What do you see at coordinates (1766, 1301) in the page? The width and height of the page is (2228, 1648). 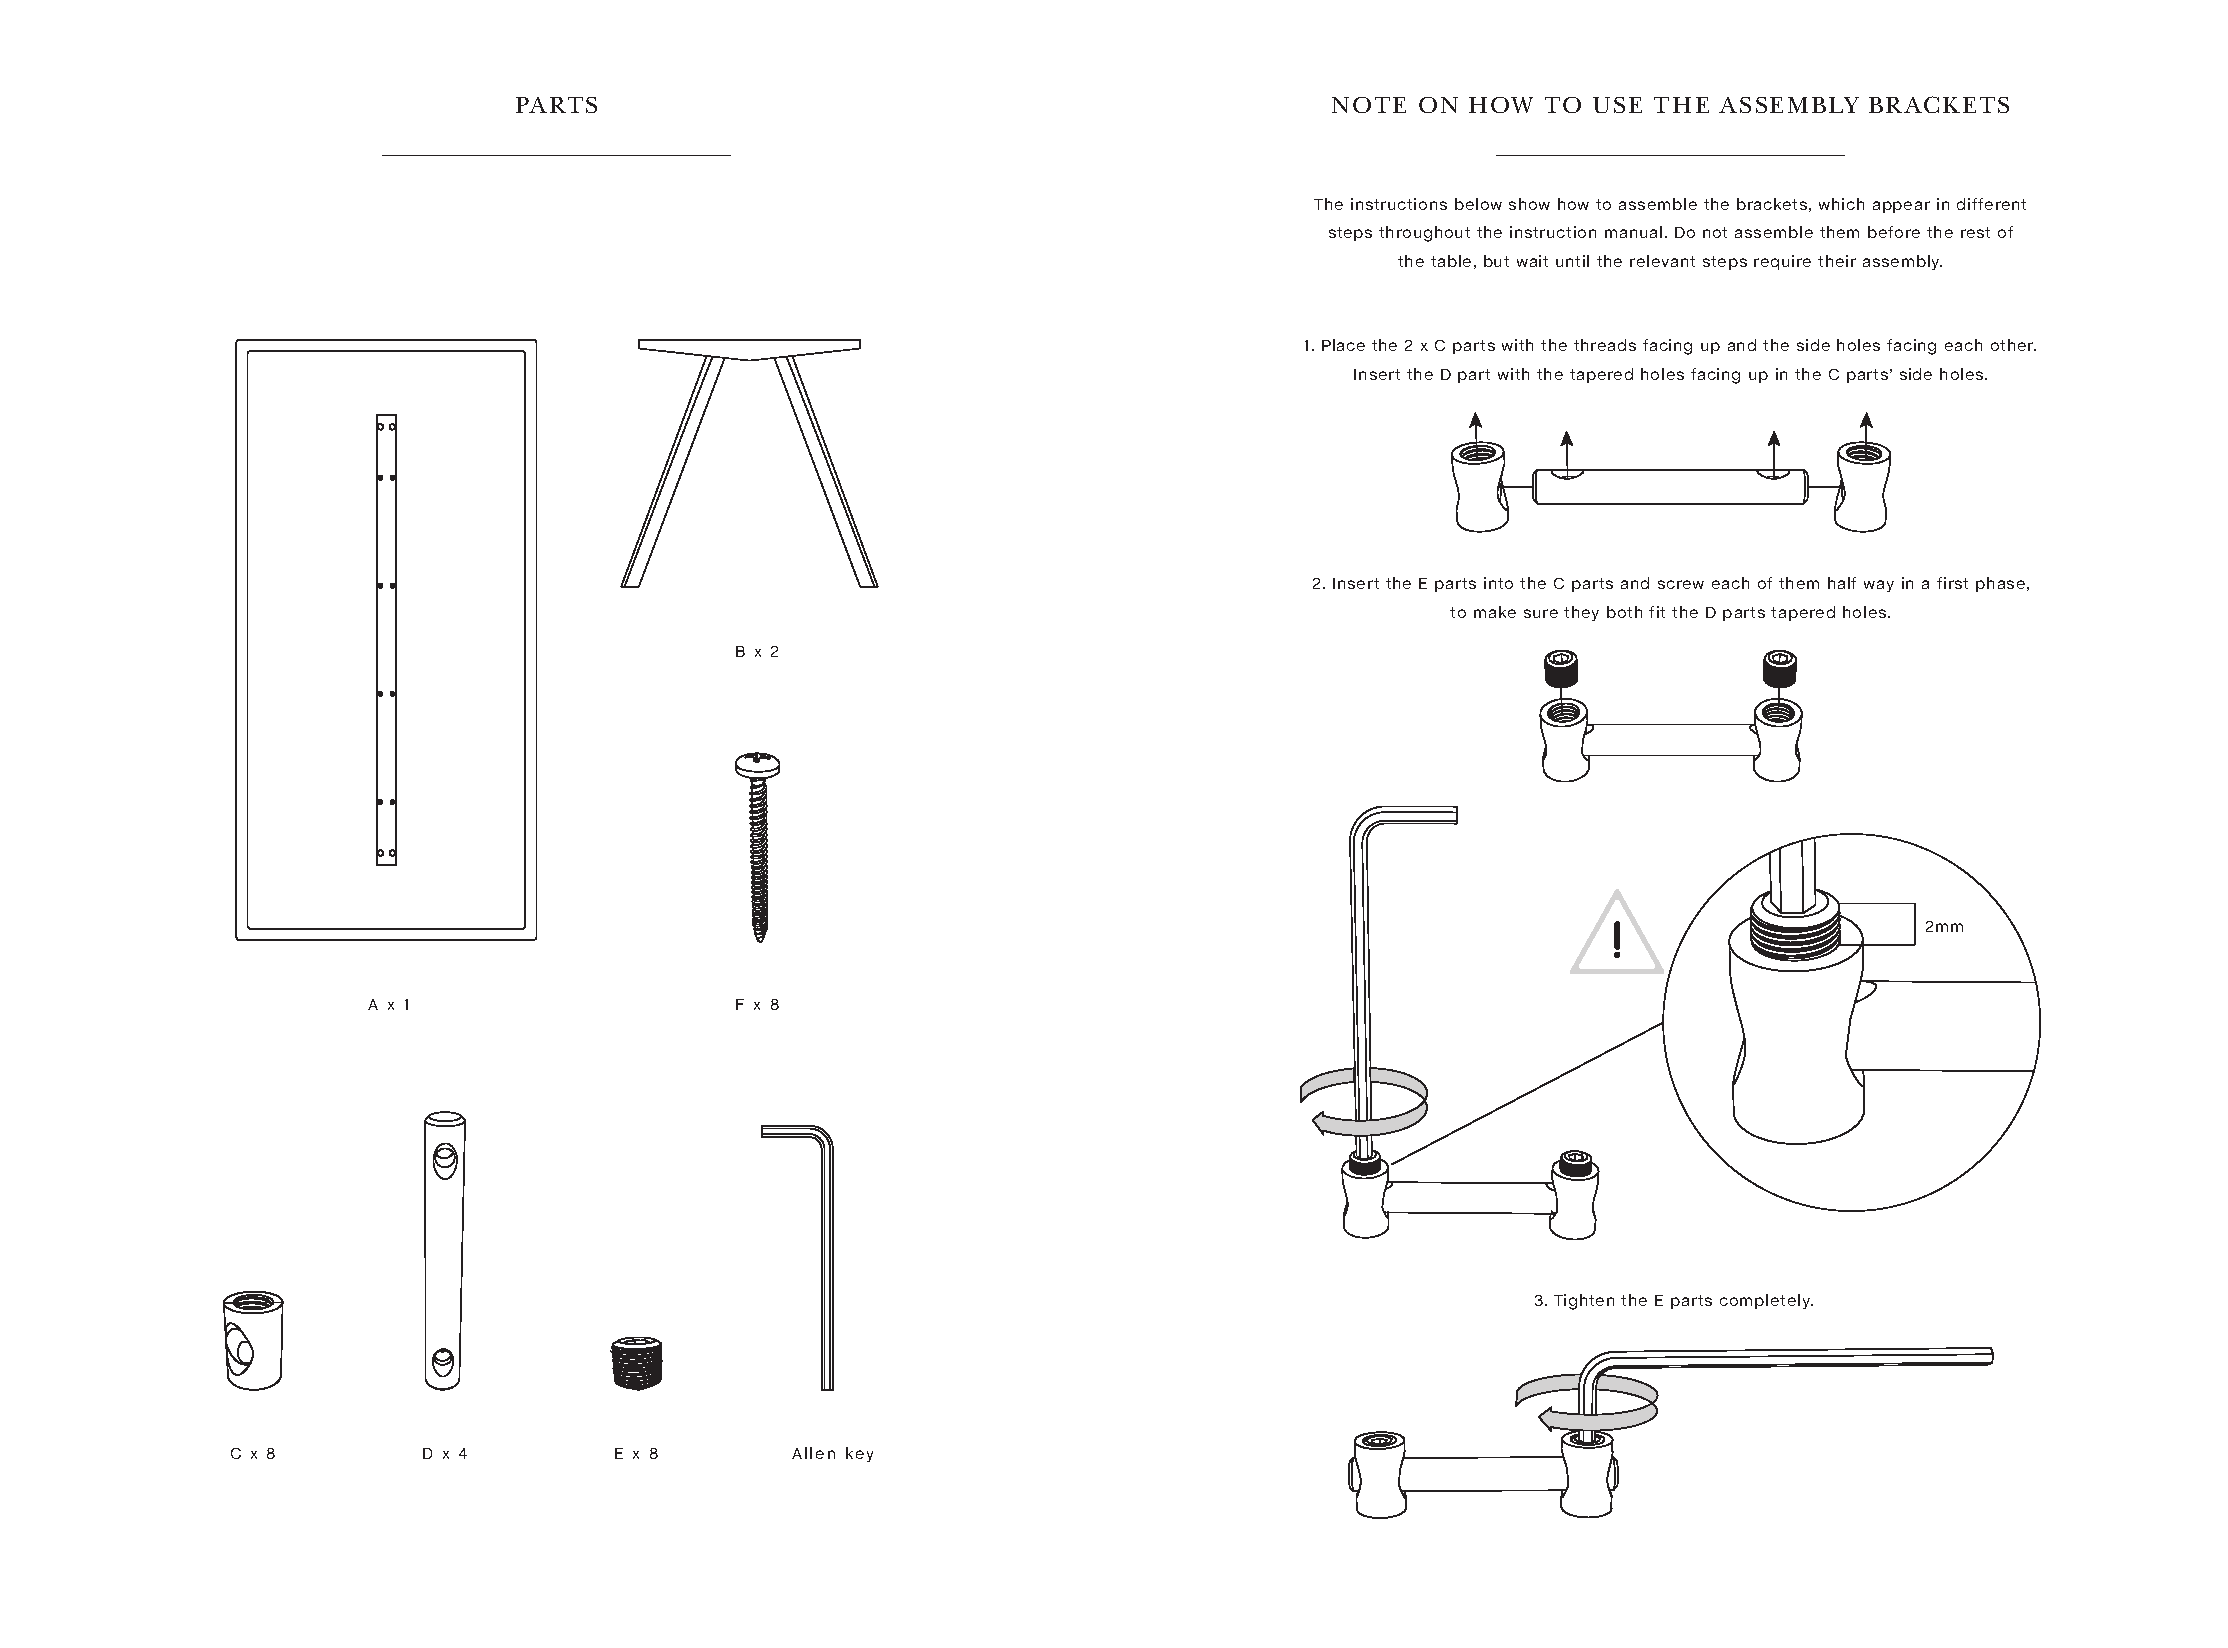 I see `completely` at bounding box center [1766, 1301].
